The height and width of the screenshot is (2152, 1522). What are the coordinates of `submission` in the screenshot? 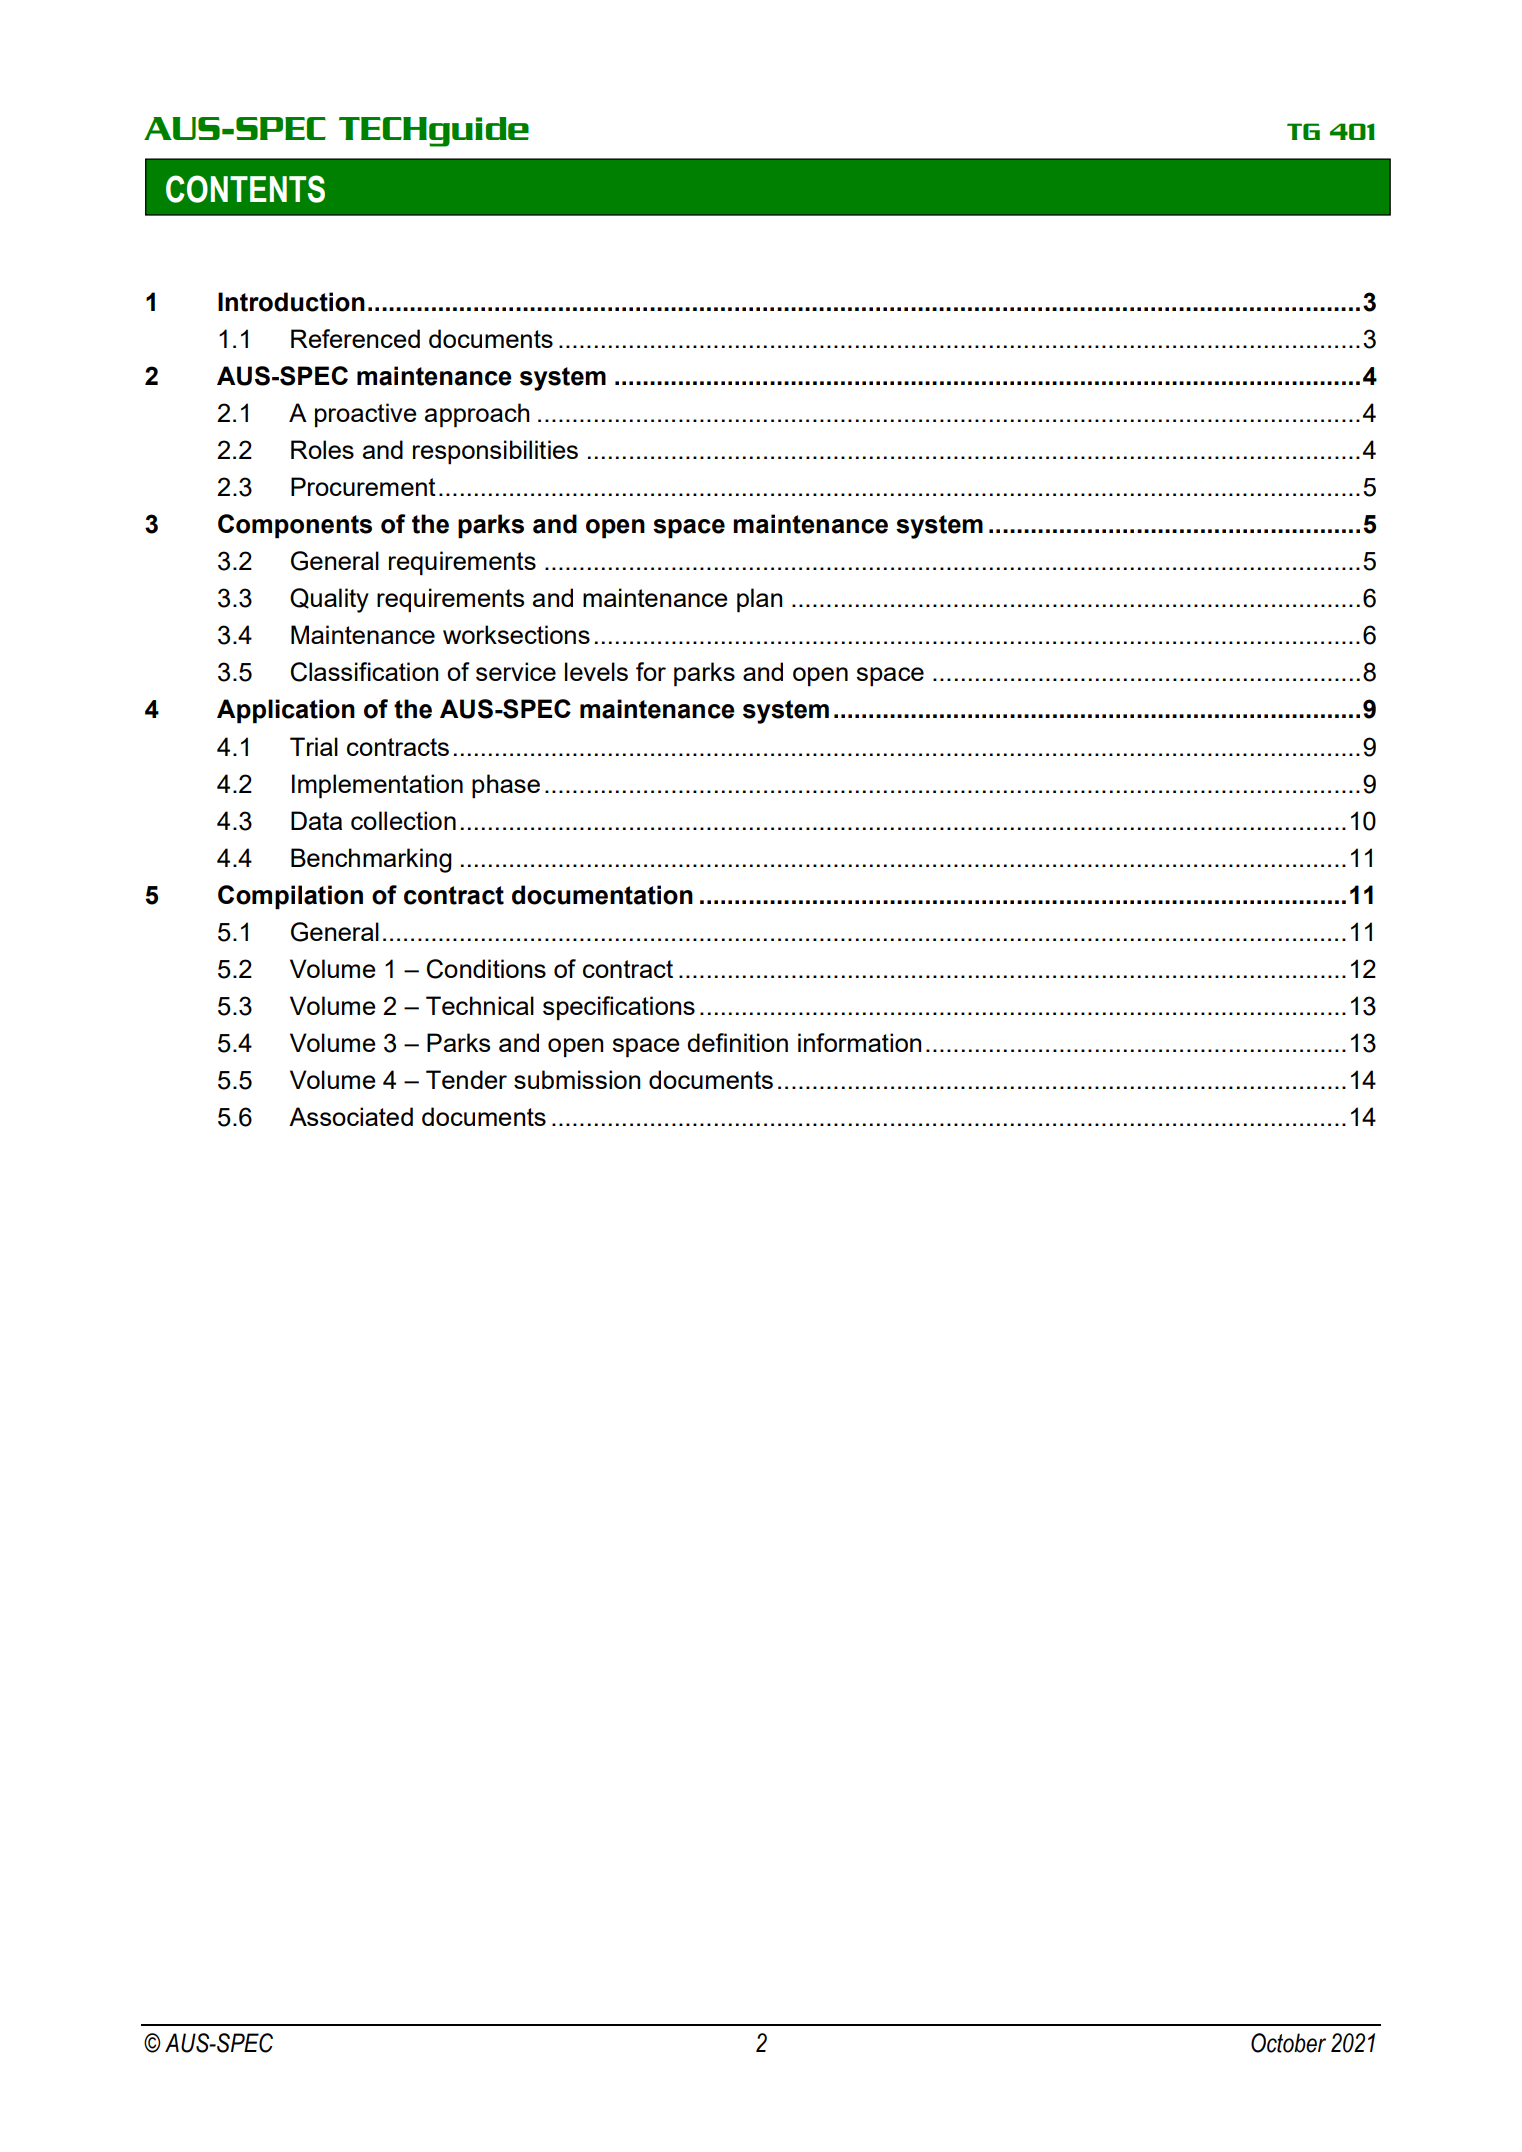 It's located at (577, 1079).
